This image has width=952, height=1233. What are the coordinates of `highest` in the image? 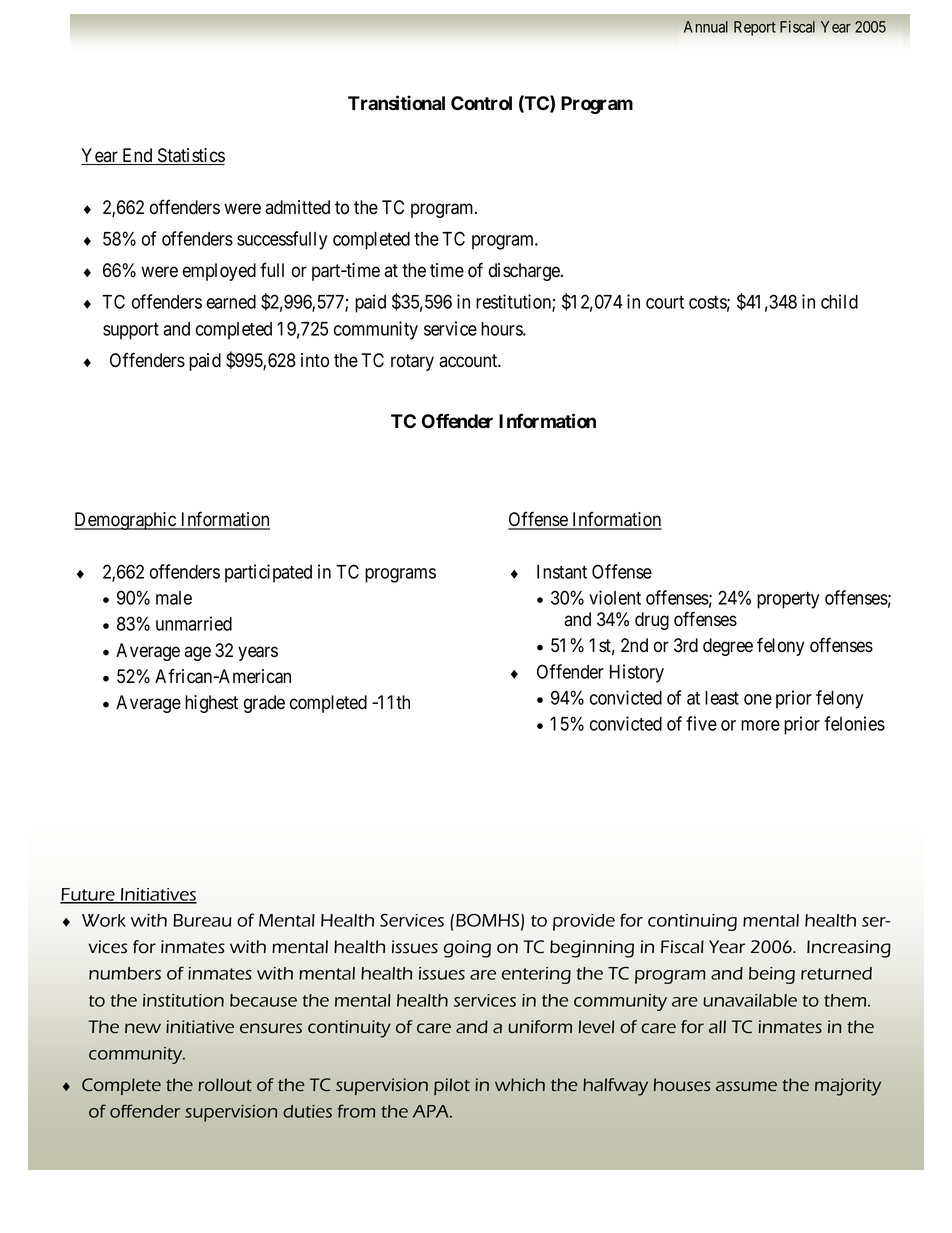 It's located at (211, 704).
